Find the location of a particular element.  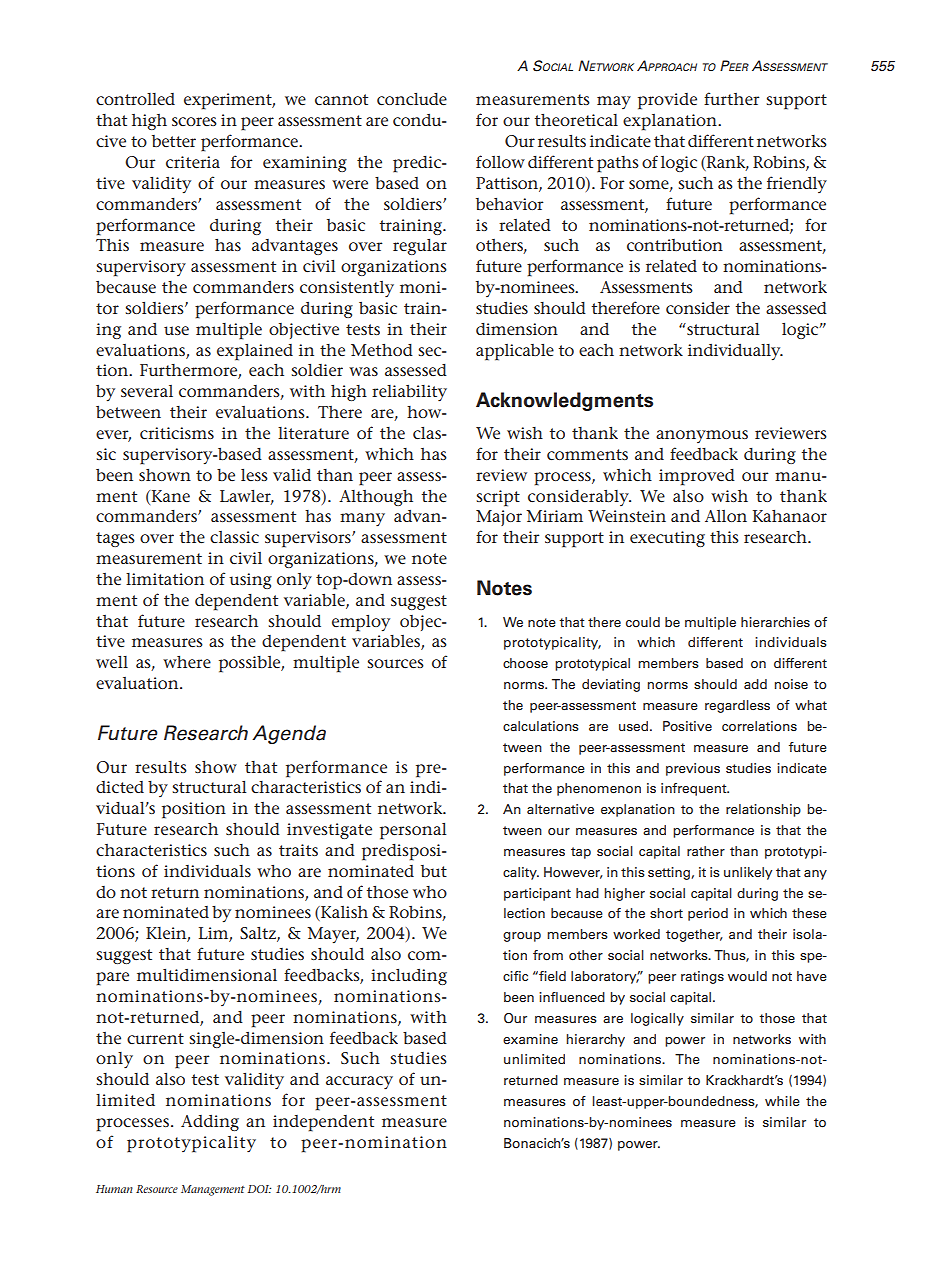

infrequent is located at coordinates (695, 789).
